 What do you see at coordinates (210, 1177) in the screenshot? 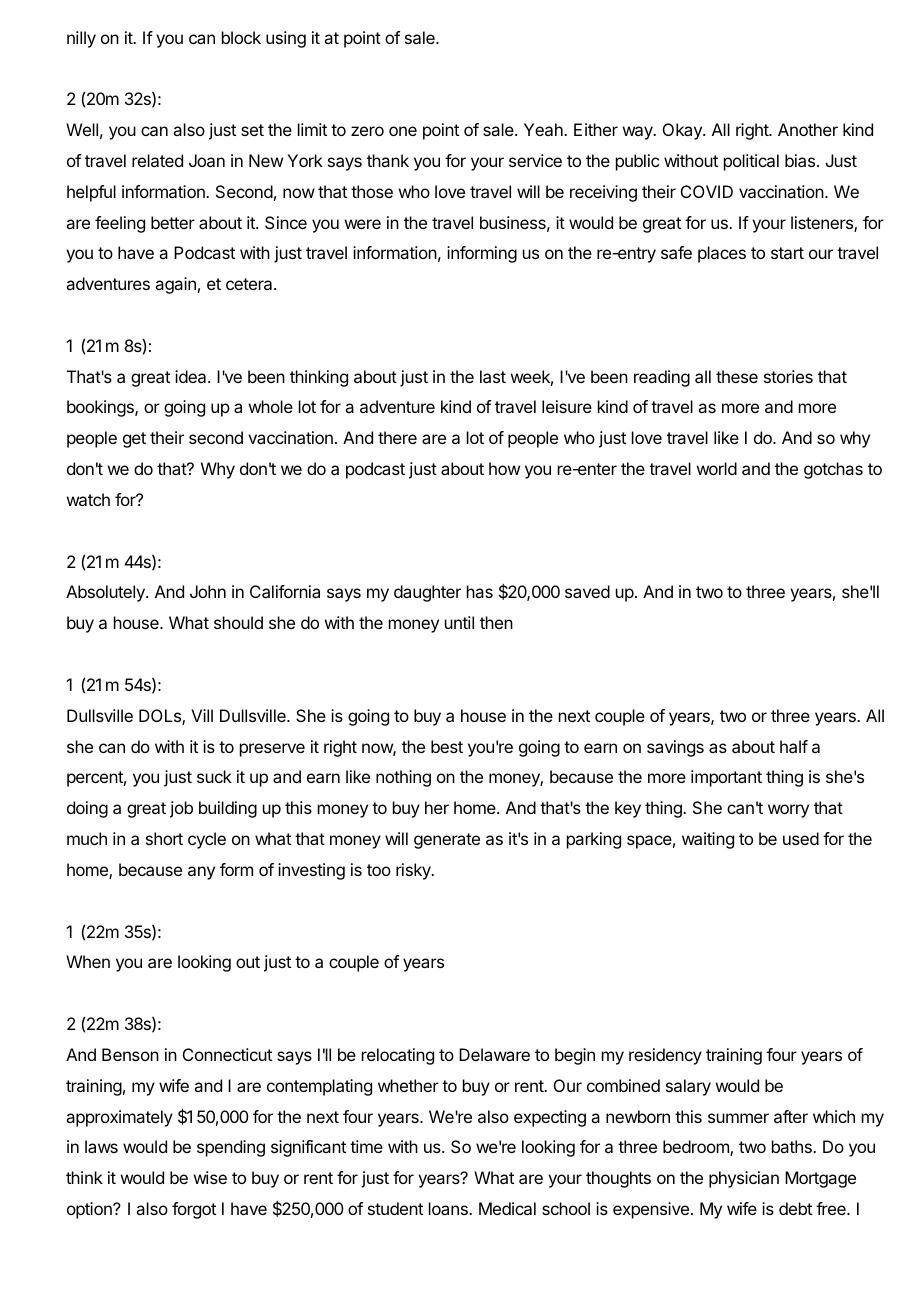
I see `wise` at bounding box center [210, 1177].
